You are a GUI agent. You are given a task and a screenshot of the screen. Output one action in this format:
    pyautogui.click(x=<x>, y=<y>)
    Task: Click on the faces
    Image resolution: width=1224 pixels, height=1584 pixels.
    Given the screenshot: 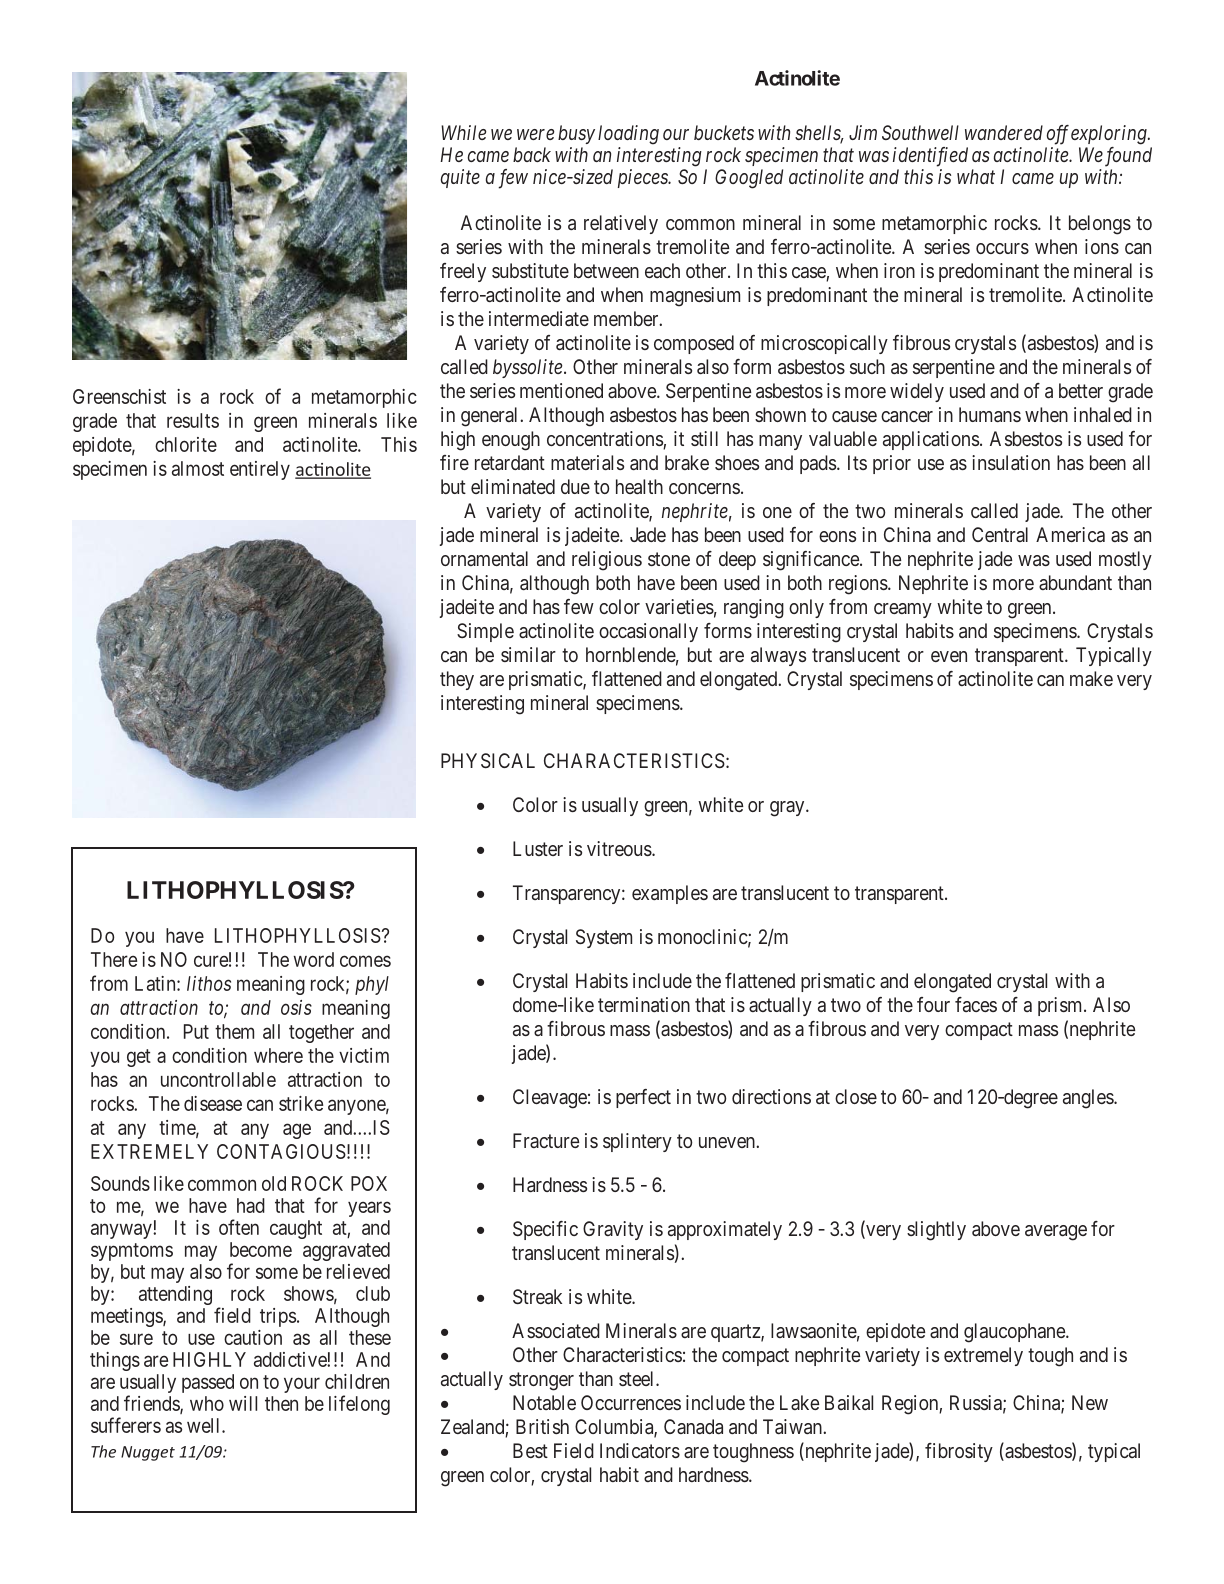 What is the action you would take?
    pyautogui.click(x=976, y=1004)
